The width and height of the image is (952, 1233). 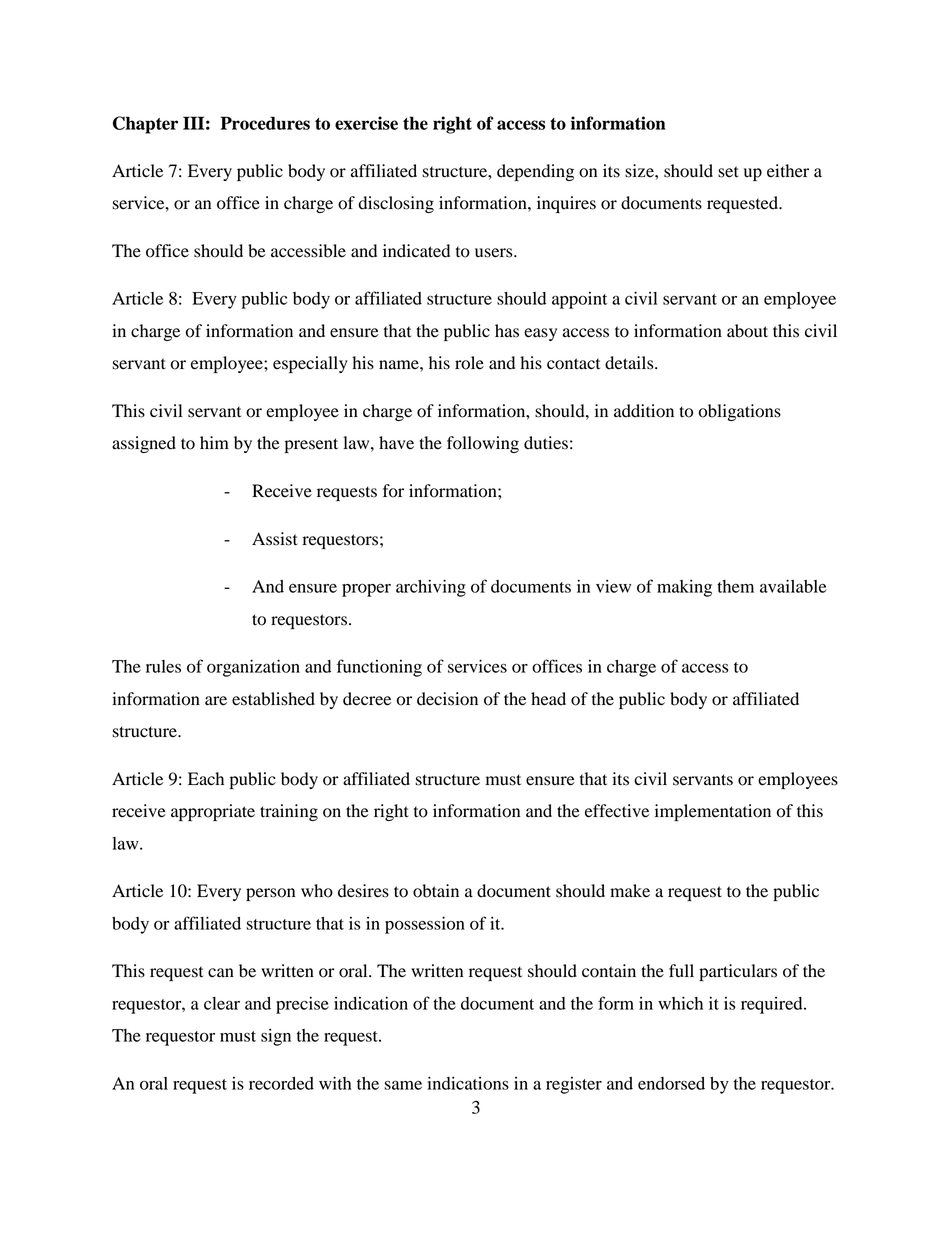 What do you see at coordinates (253, 668) in the image?
I see `organization` at bounding box center [253, 668].
